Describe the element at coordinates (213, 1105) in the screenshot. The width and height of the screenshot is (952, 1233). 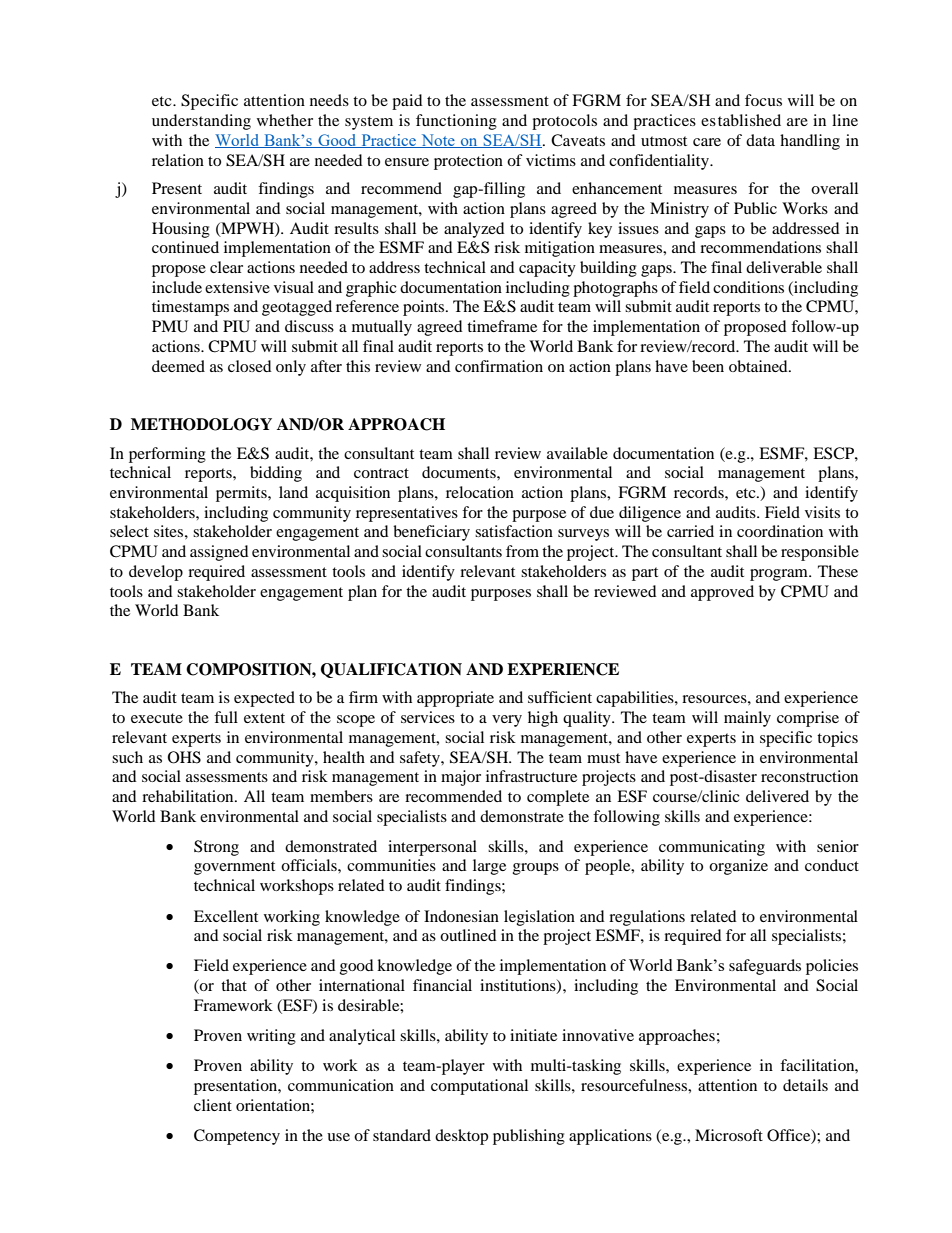
I see `client` at that location.
